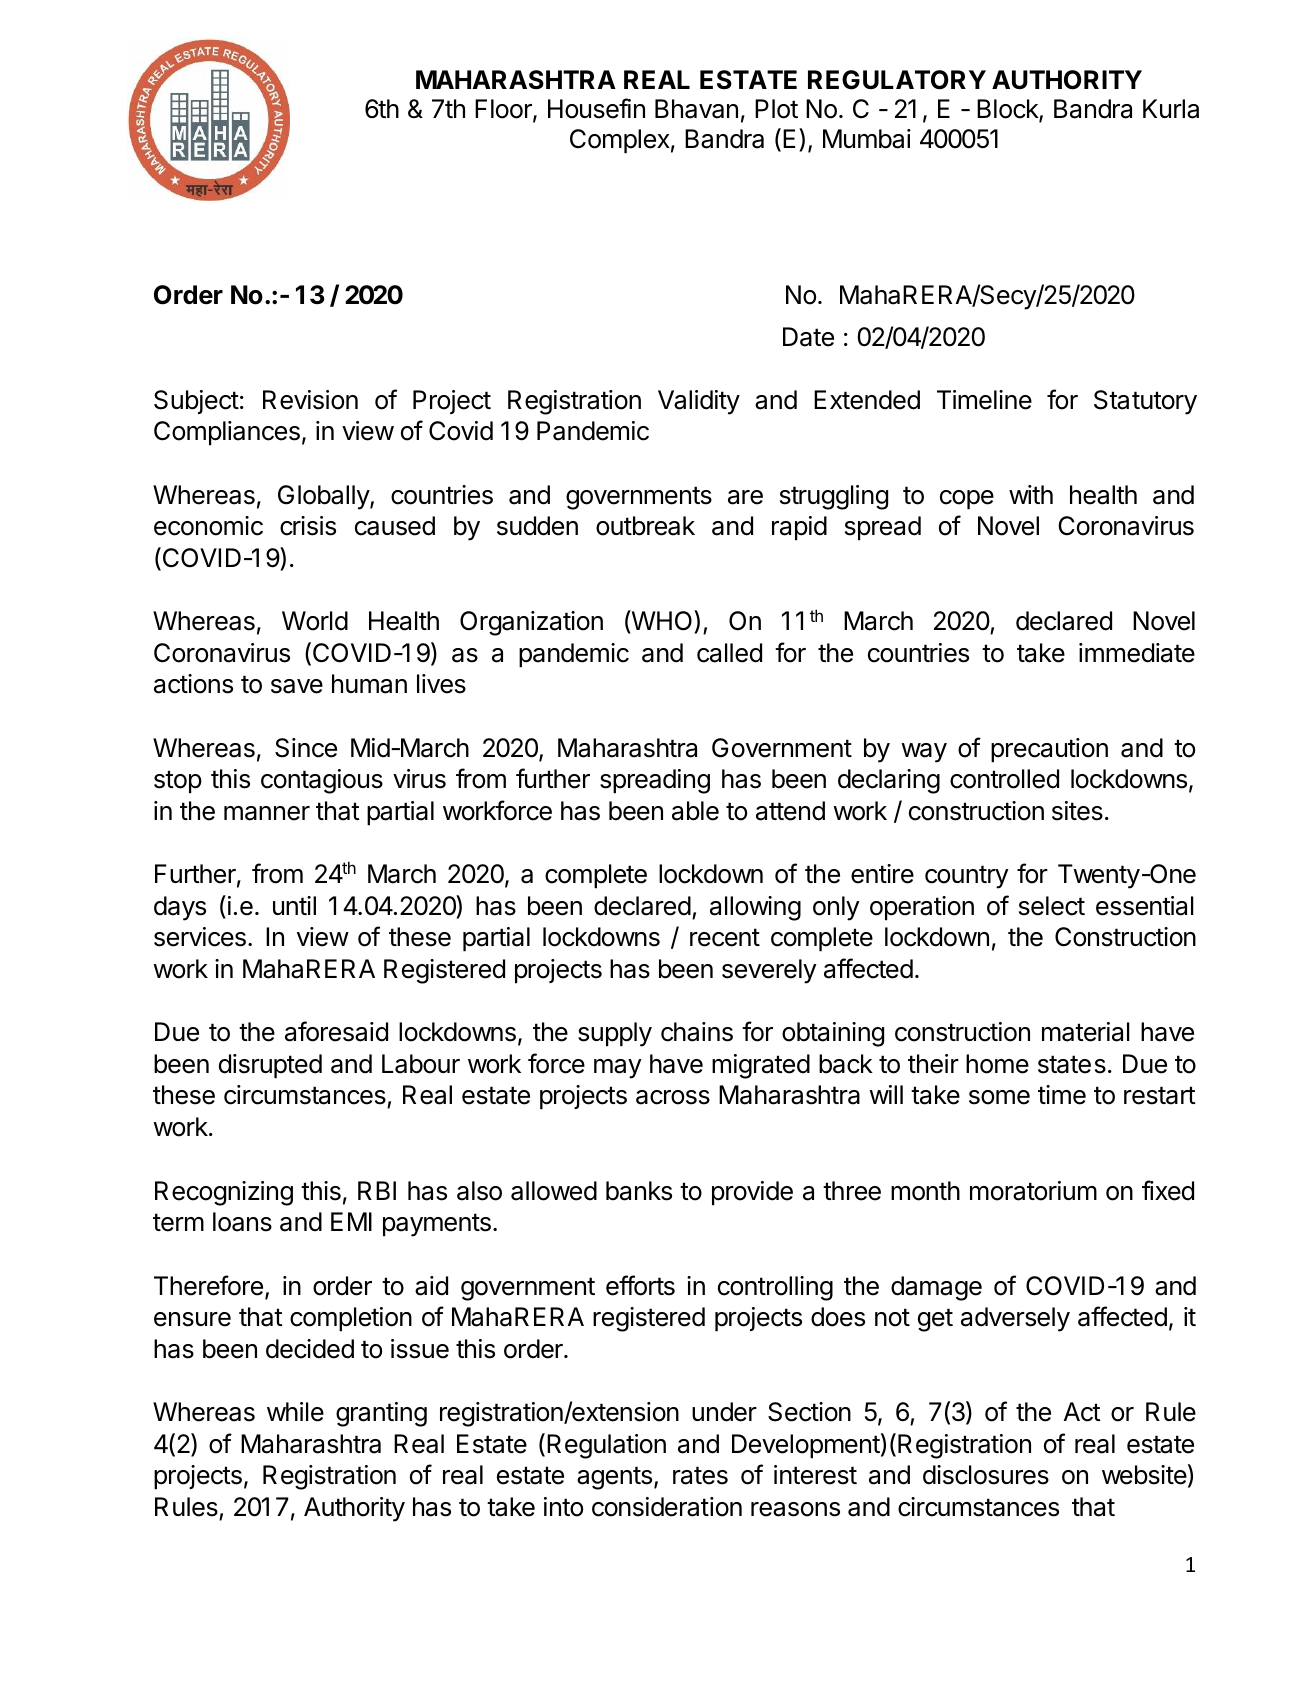  I want to click on Plot, so click(776, 109).
